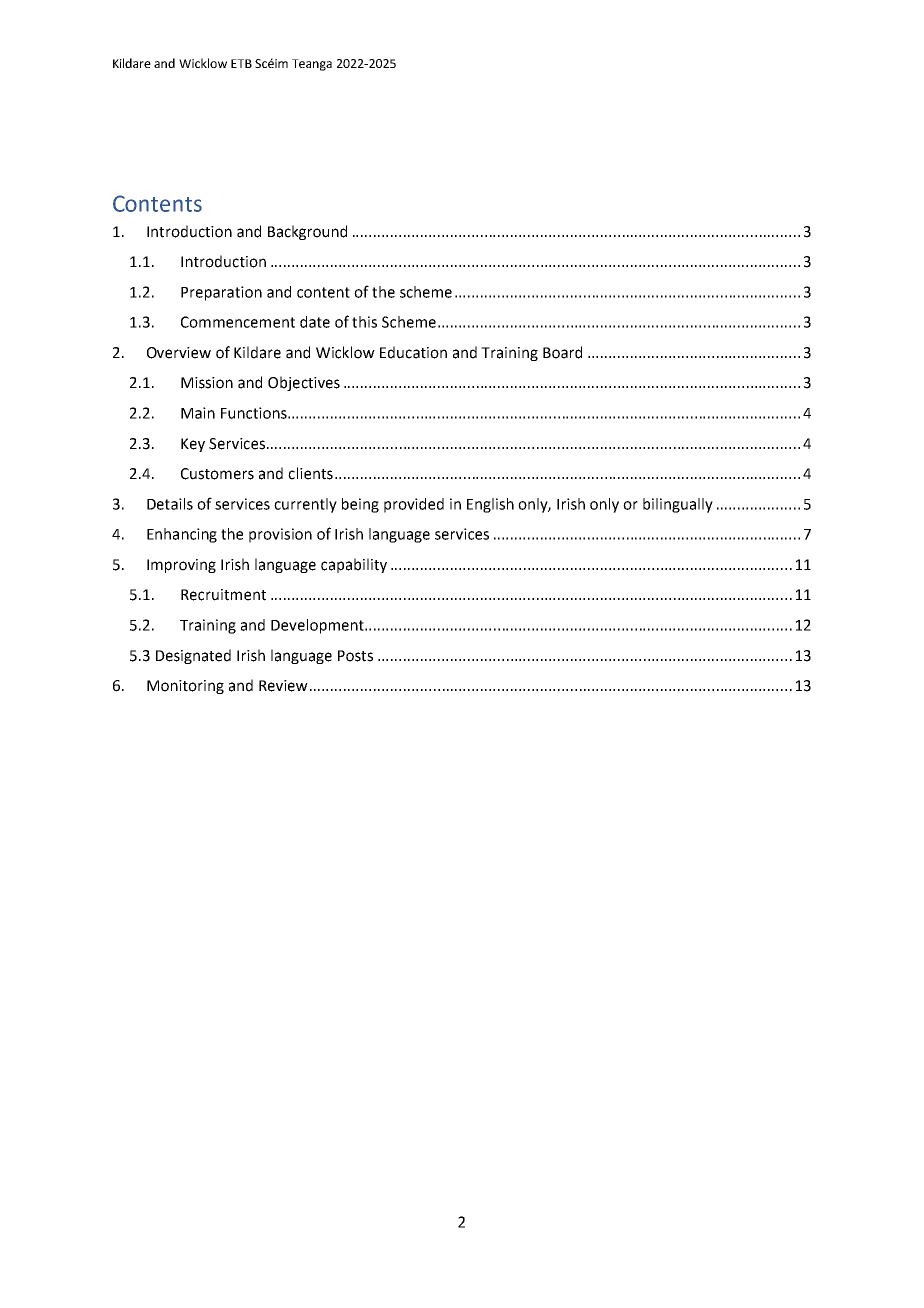  What do you see at coordinates (193, 656) in the screenshot?
I see `Designated` at bounding box center [193, 656].
